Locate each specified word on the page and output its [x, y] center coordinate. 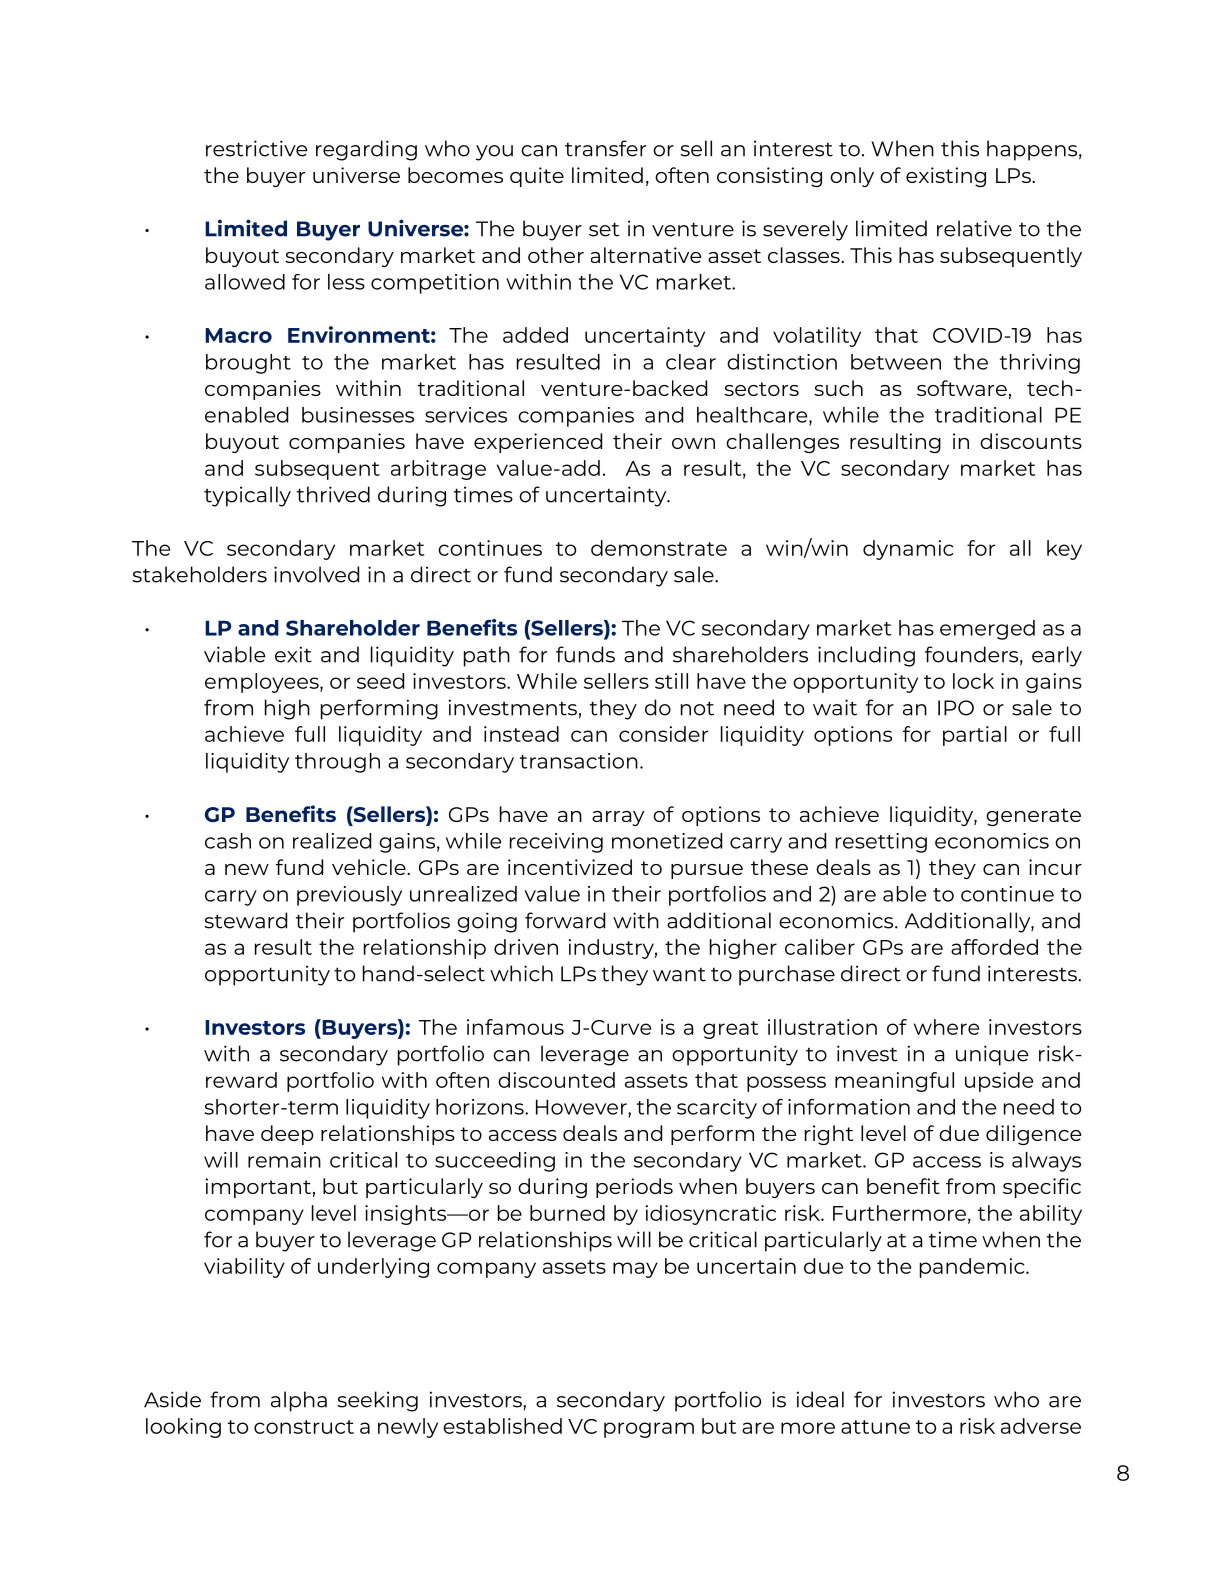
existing [946, 177]
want [679, 974]
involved [316, 574]
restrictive [257, 148]
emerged [987, 630]
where [946, 1027]
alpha [299, 1401]
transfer [605, 148]
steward [246, 920]
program [649, 1430]
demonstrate [659, 548]
